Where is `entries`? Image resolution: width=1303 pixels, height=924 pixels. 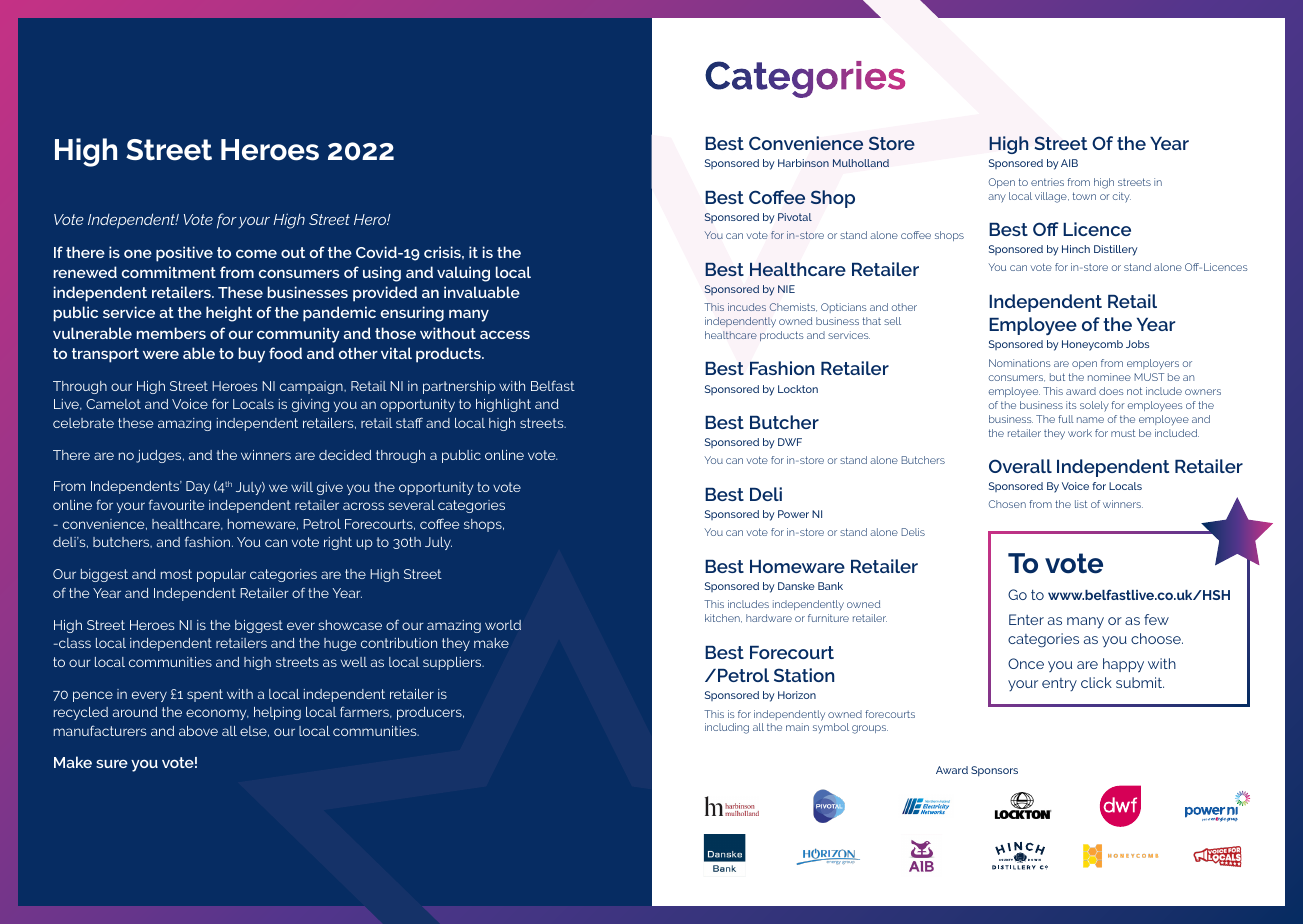 entries is located at coordinates (1047, 182).
